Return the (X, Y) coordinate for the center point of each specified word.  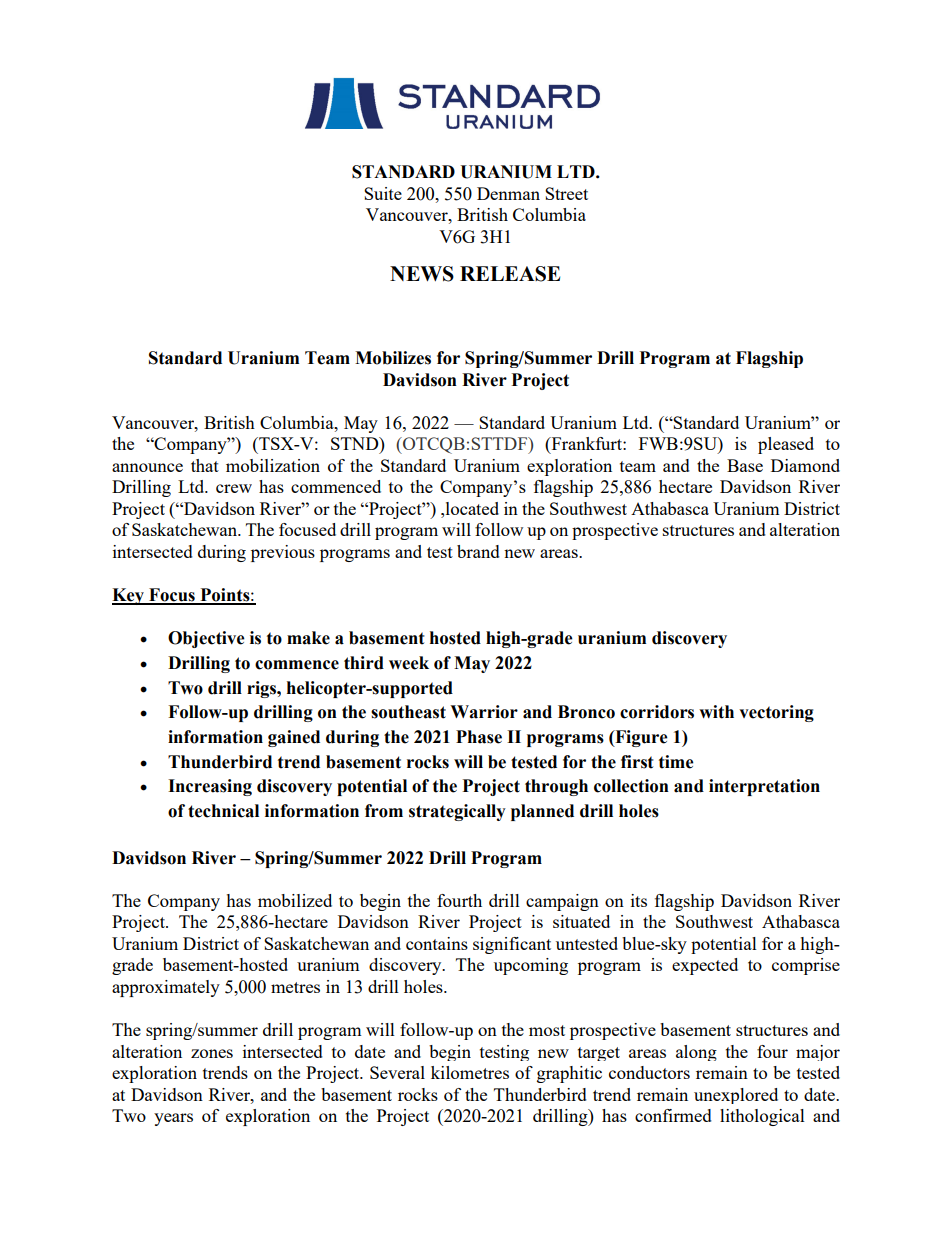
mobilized (295, 900)
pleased (786, 445)
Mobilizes (393, 358)
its (639, 900)
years (173, 1119)
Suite (383, 193)
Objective (206, 639)
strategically (457, 812)
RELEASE (510, 274)
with (716, 712)
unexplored (736, 1096)
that (205, 465)
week (409, 663)
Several (397, 1072)
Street (566, 193)
